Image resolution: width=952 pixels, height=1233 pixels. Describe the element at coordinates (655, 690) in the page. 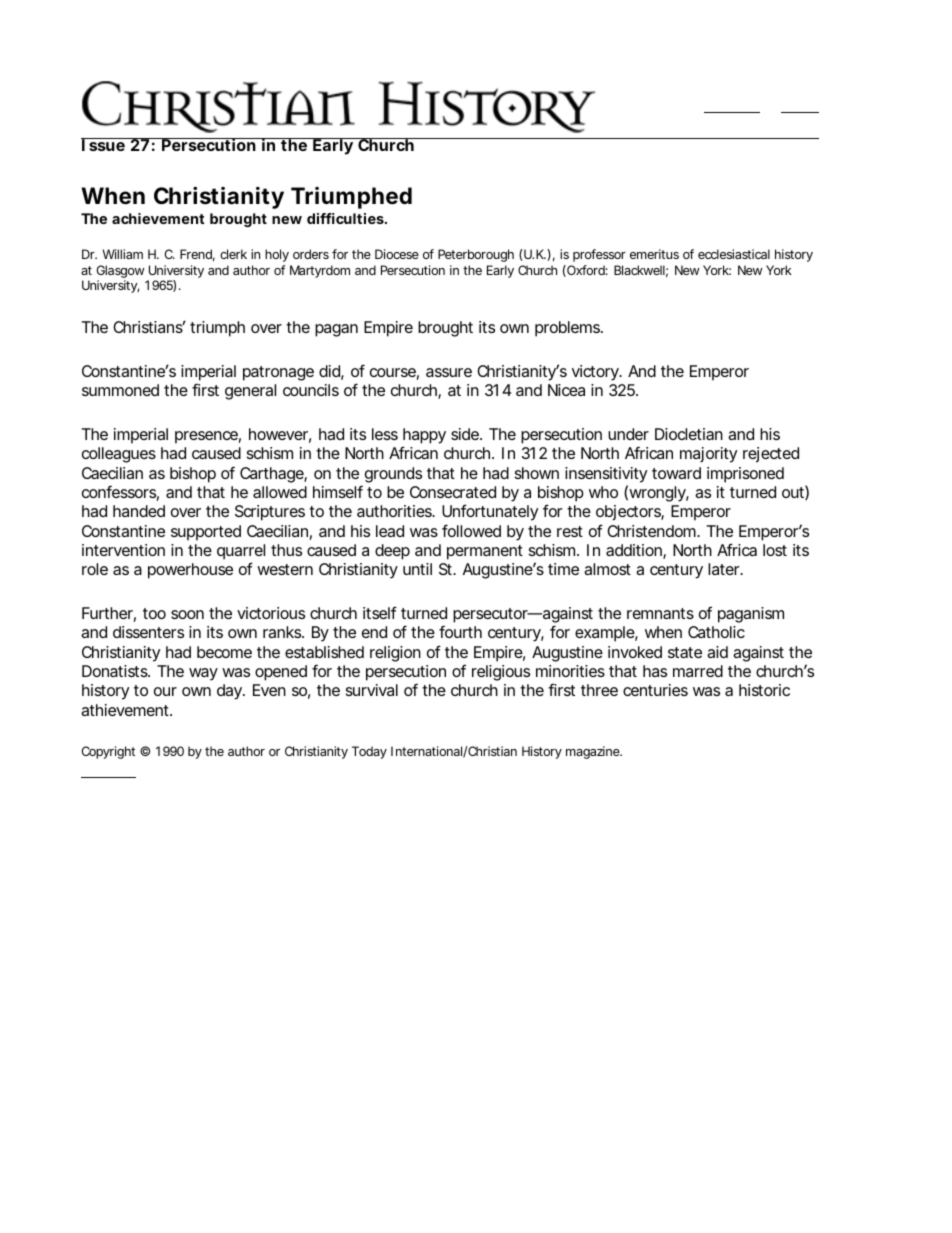

I see `centuries` at that location.
